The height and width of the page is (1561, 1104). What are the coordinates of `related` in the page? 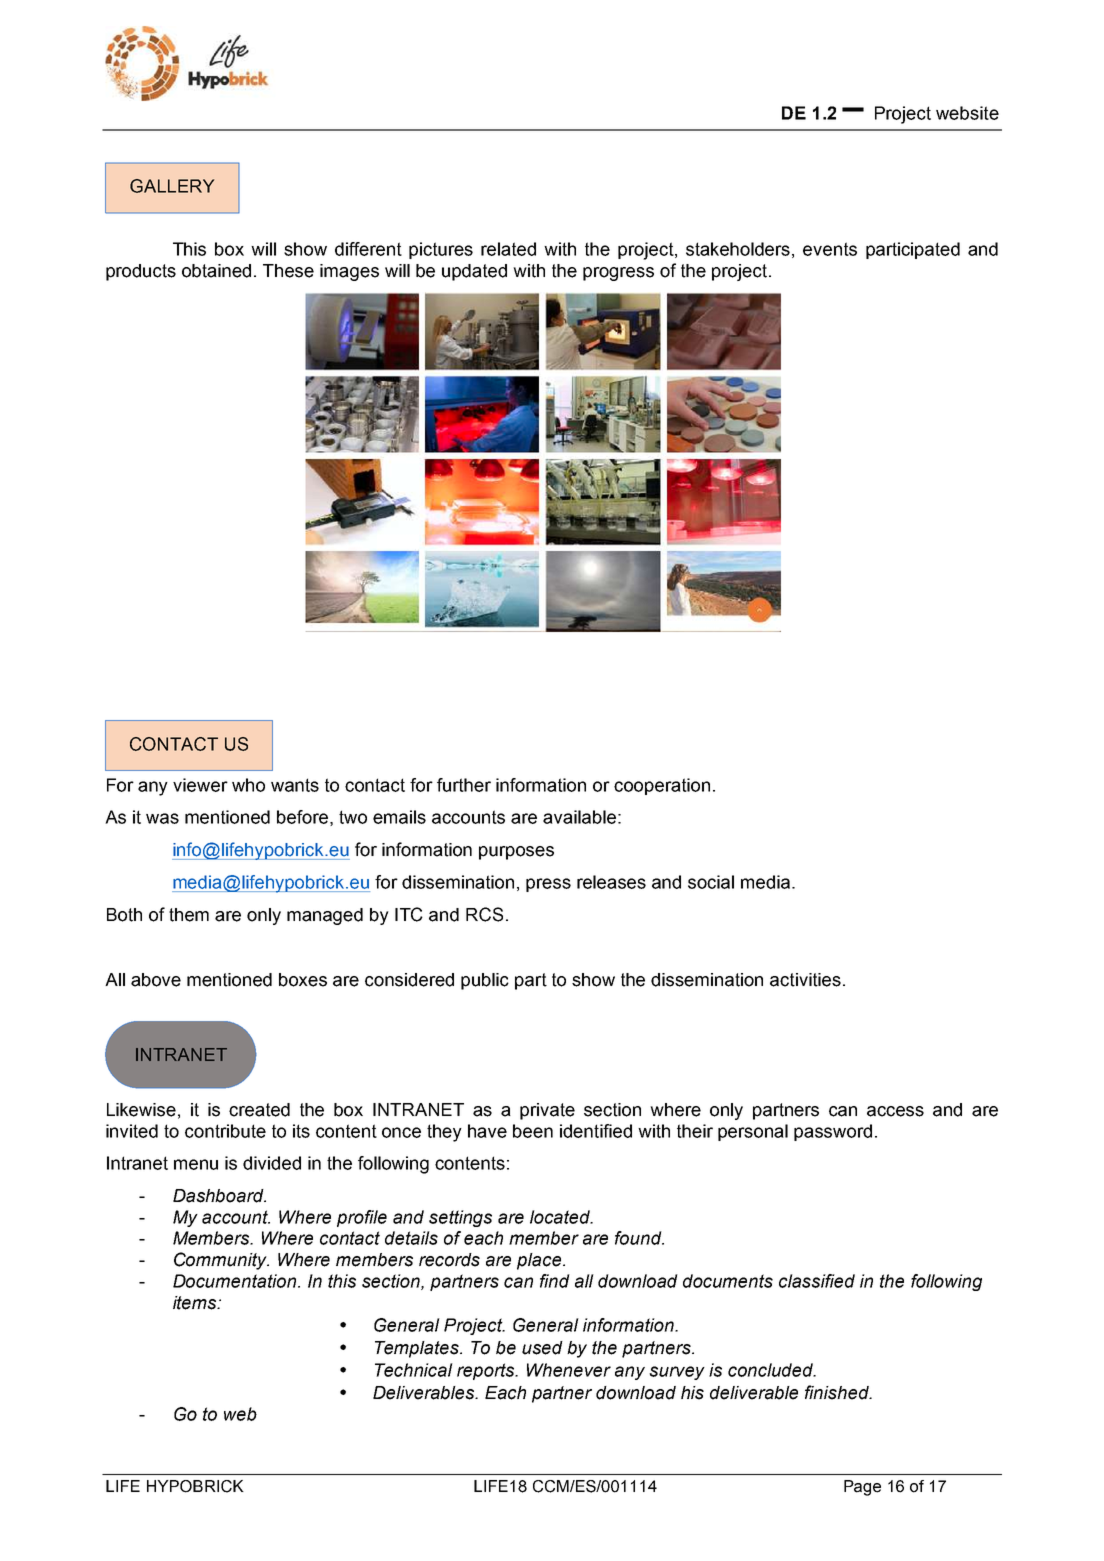 It's located at (508, 249).
